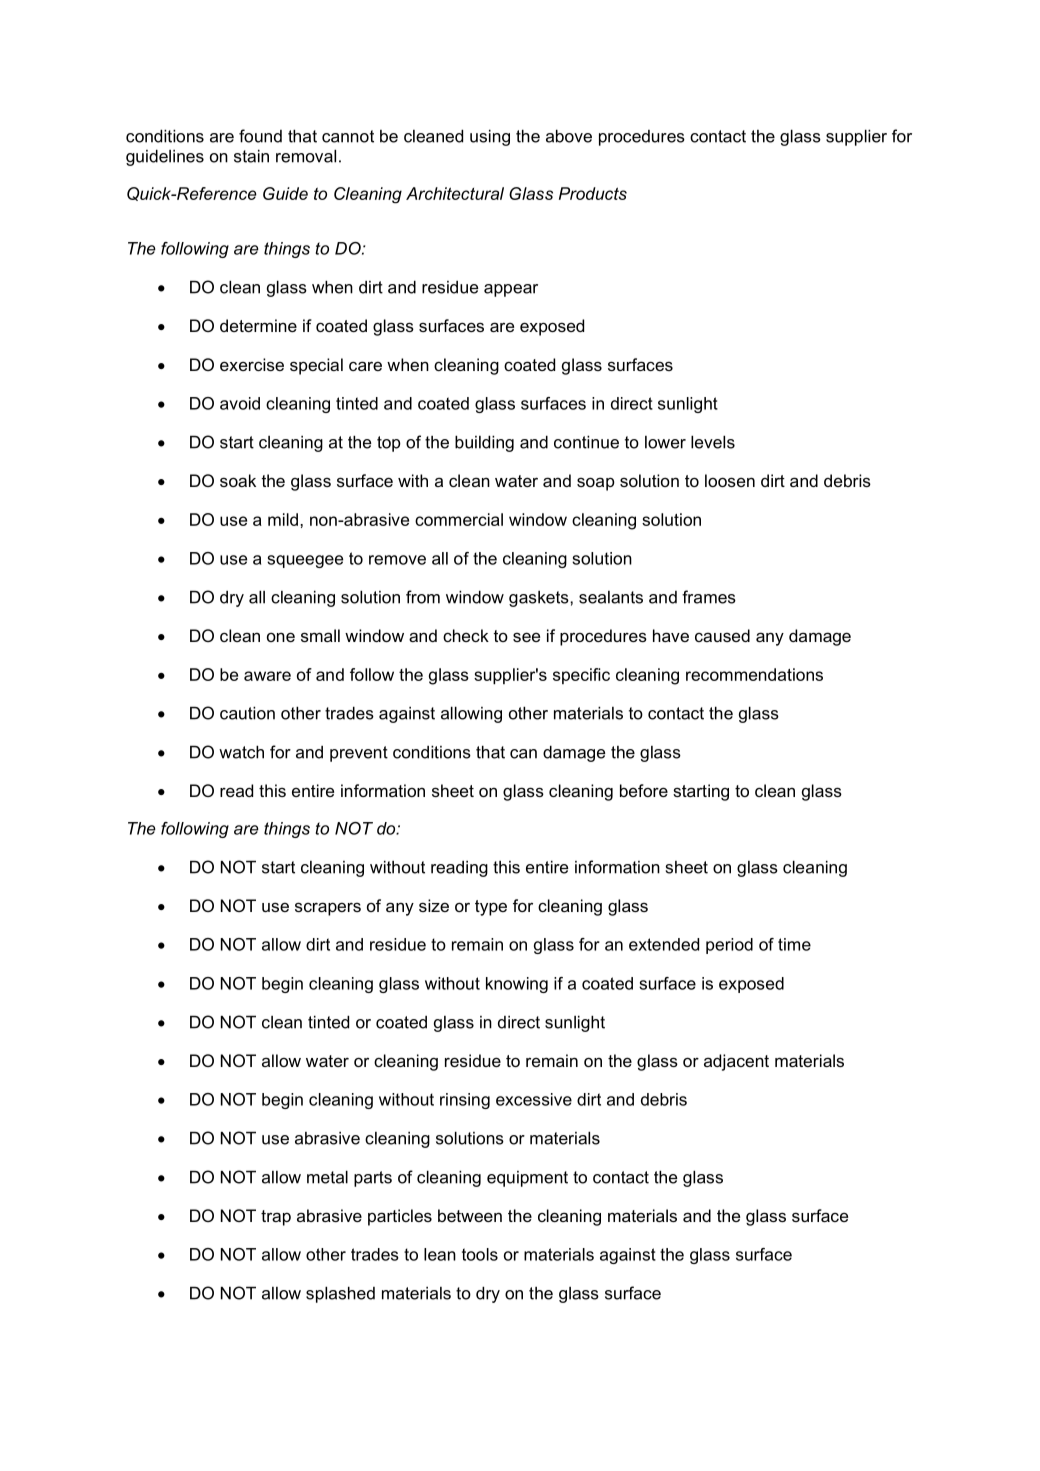 Image resolution: width=1040 pixels, height=1471 pixels. What do you see at coordinates (736, 1062) in the screenshot?
I see `adjacent` at bounding box center [736, 1062].
